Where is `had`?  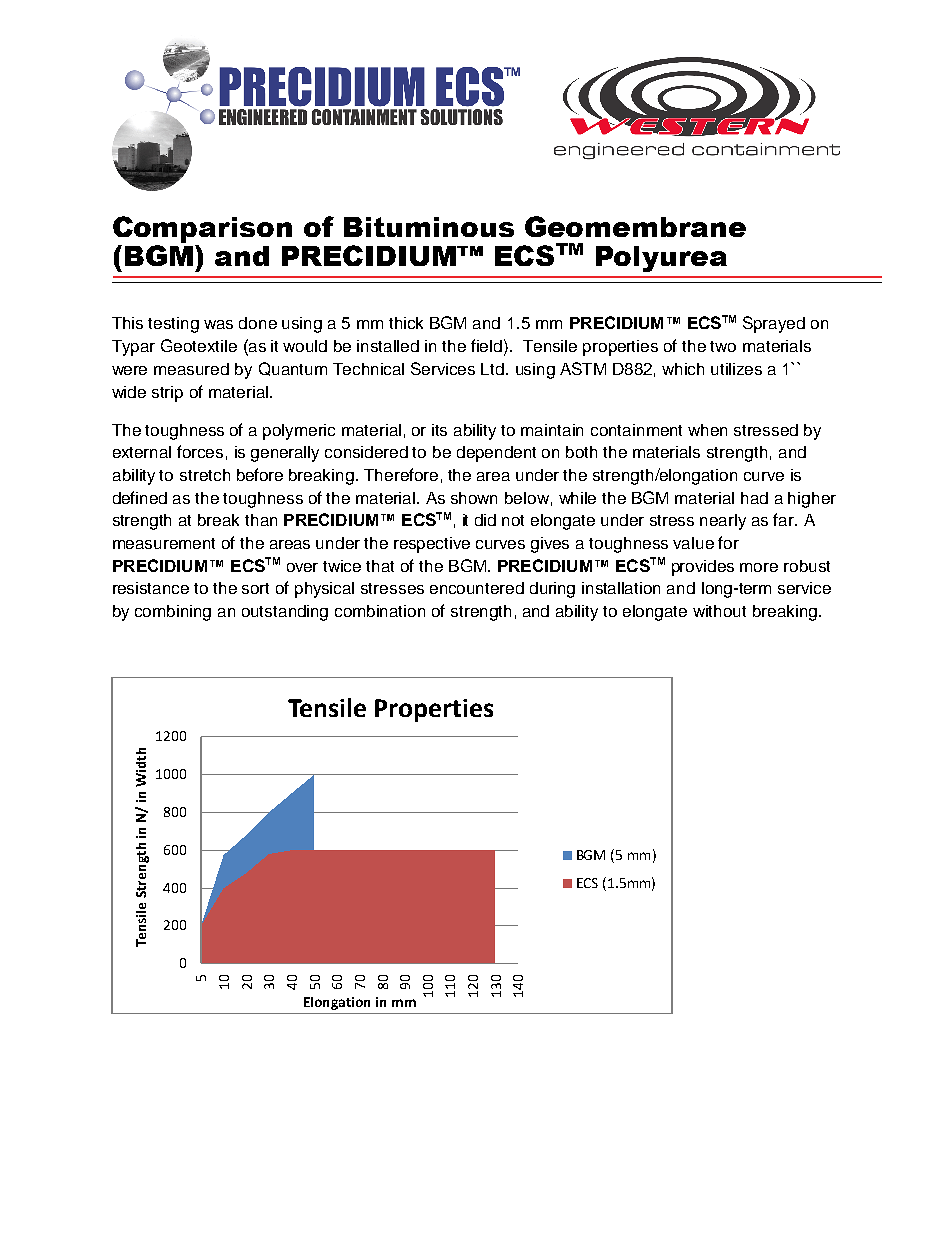
had is located at coordinates (754, 498).
